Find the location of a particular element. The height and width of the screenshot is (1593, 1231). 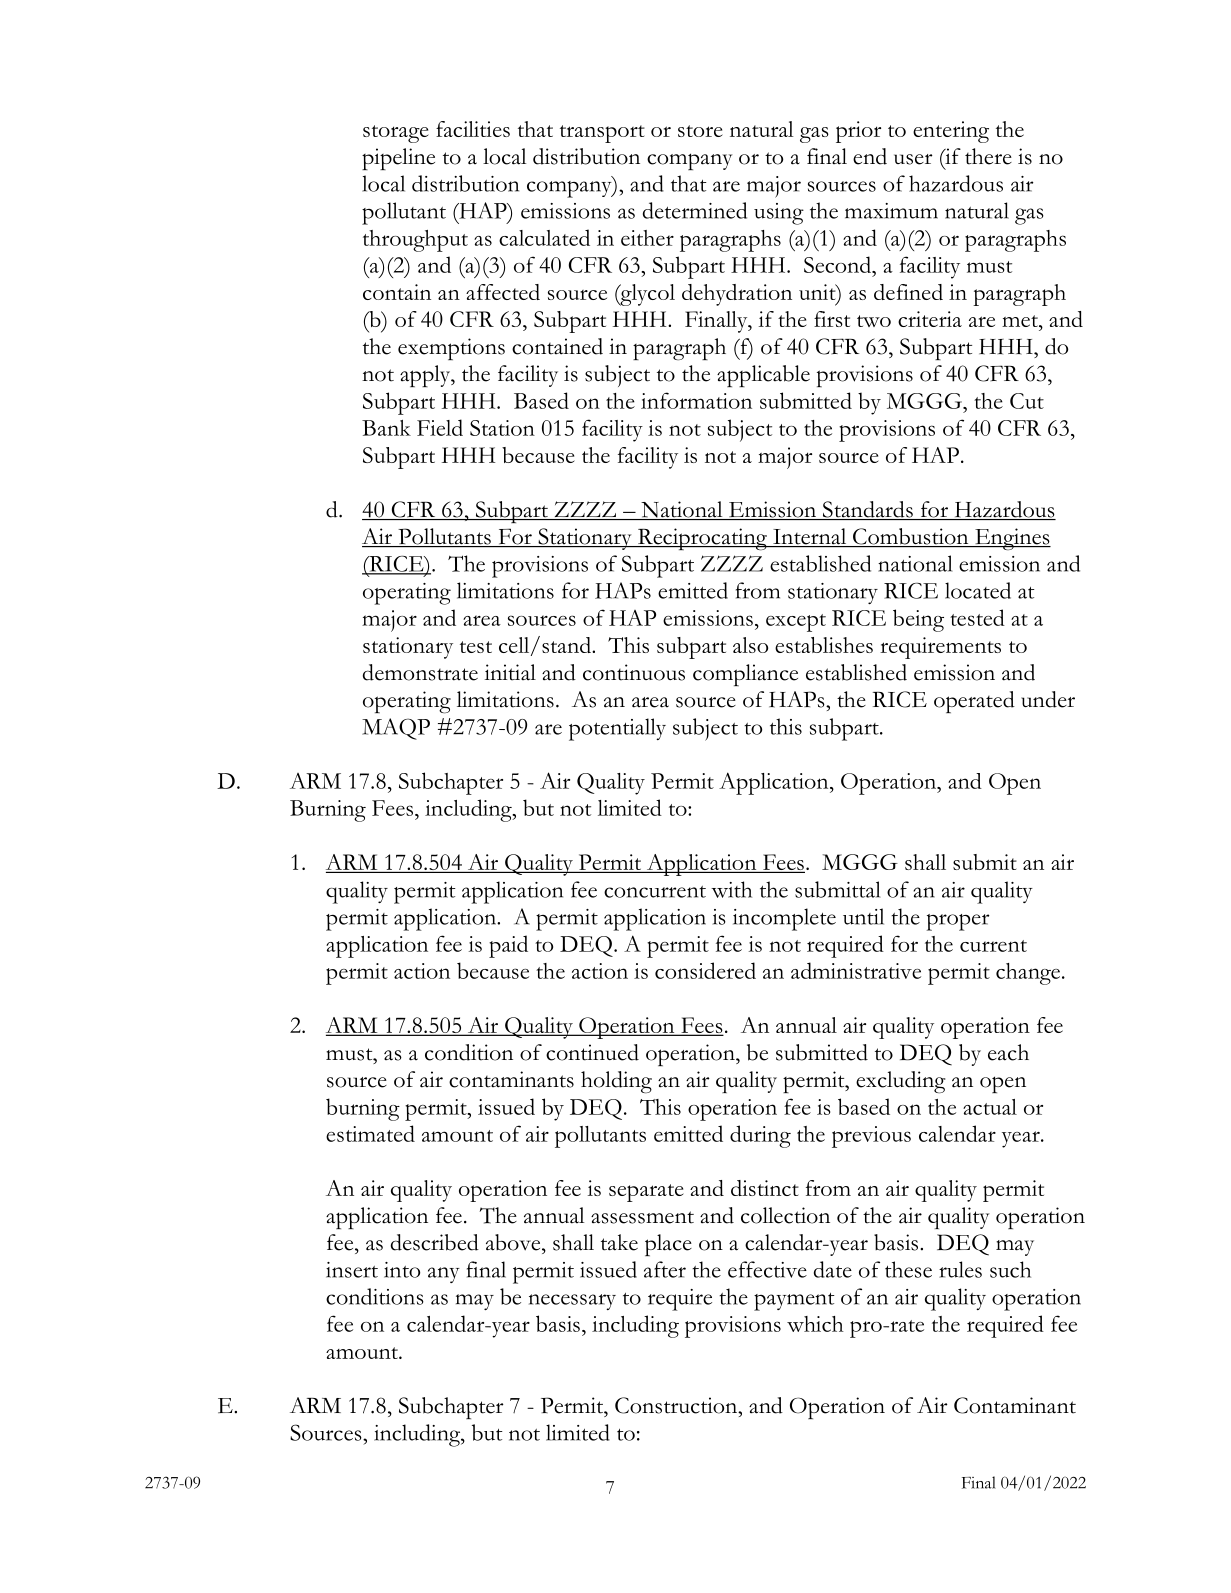

initial is located at coordinates (510, 672).
